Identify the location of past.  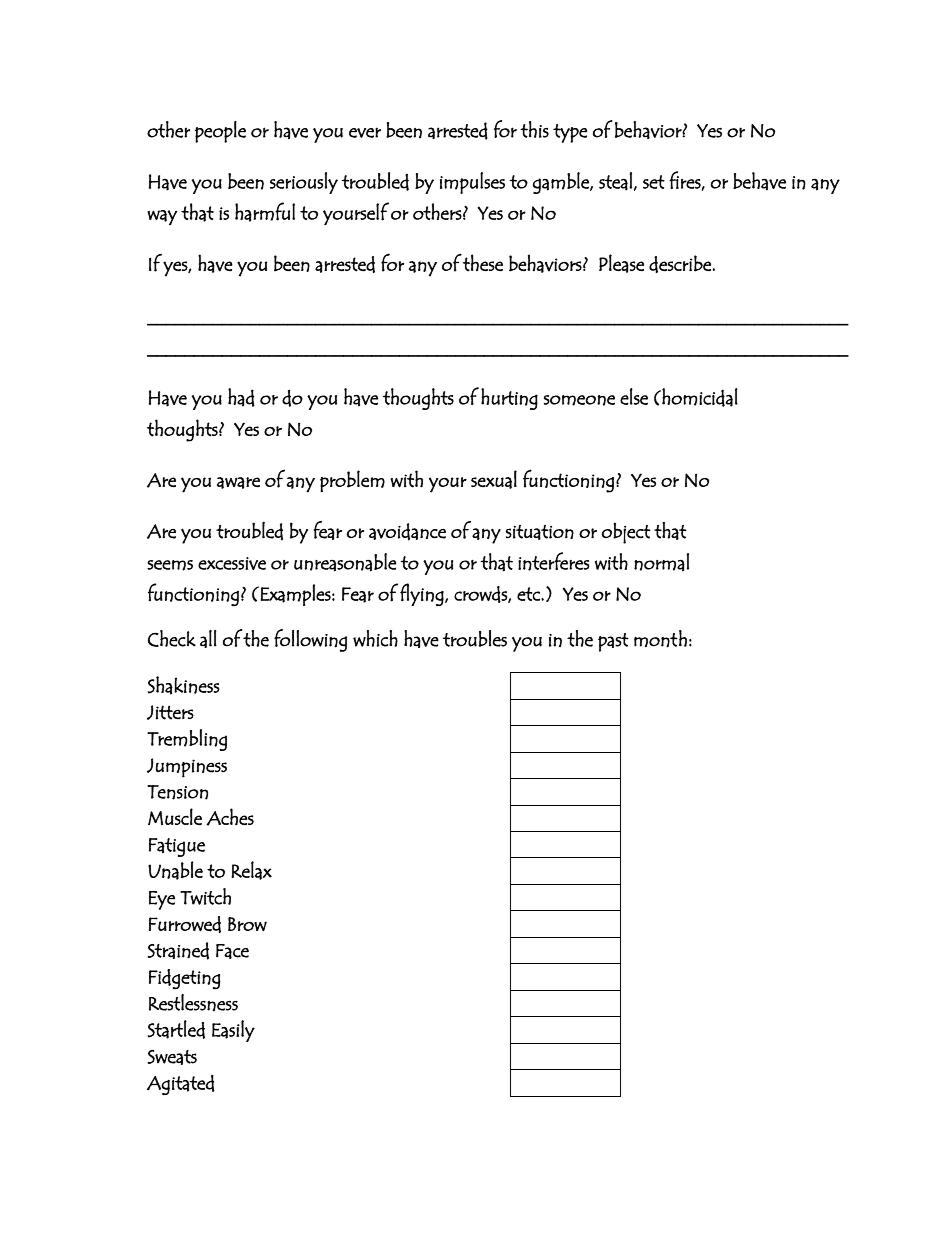
(613, 642).
